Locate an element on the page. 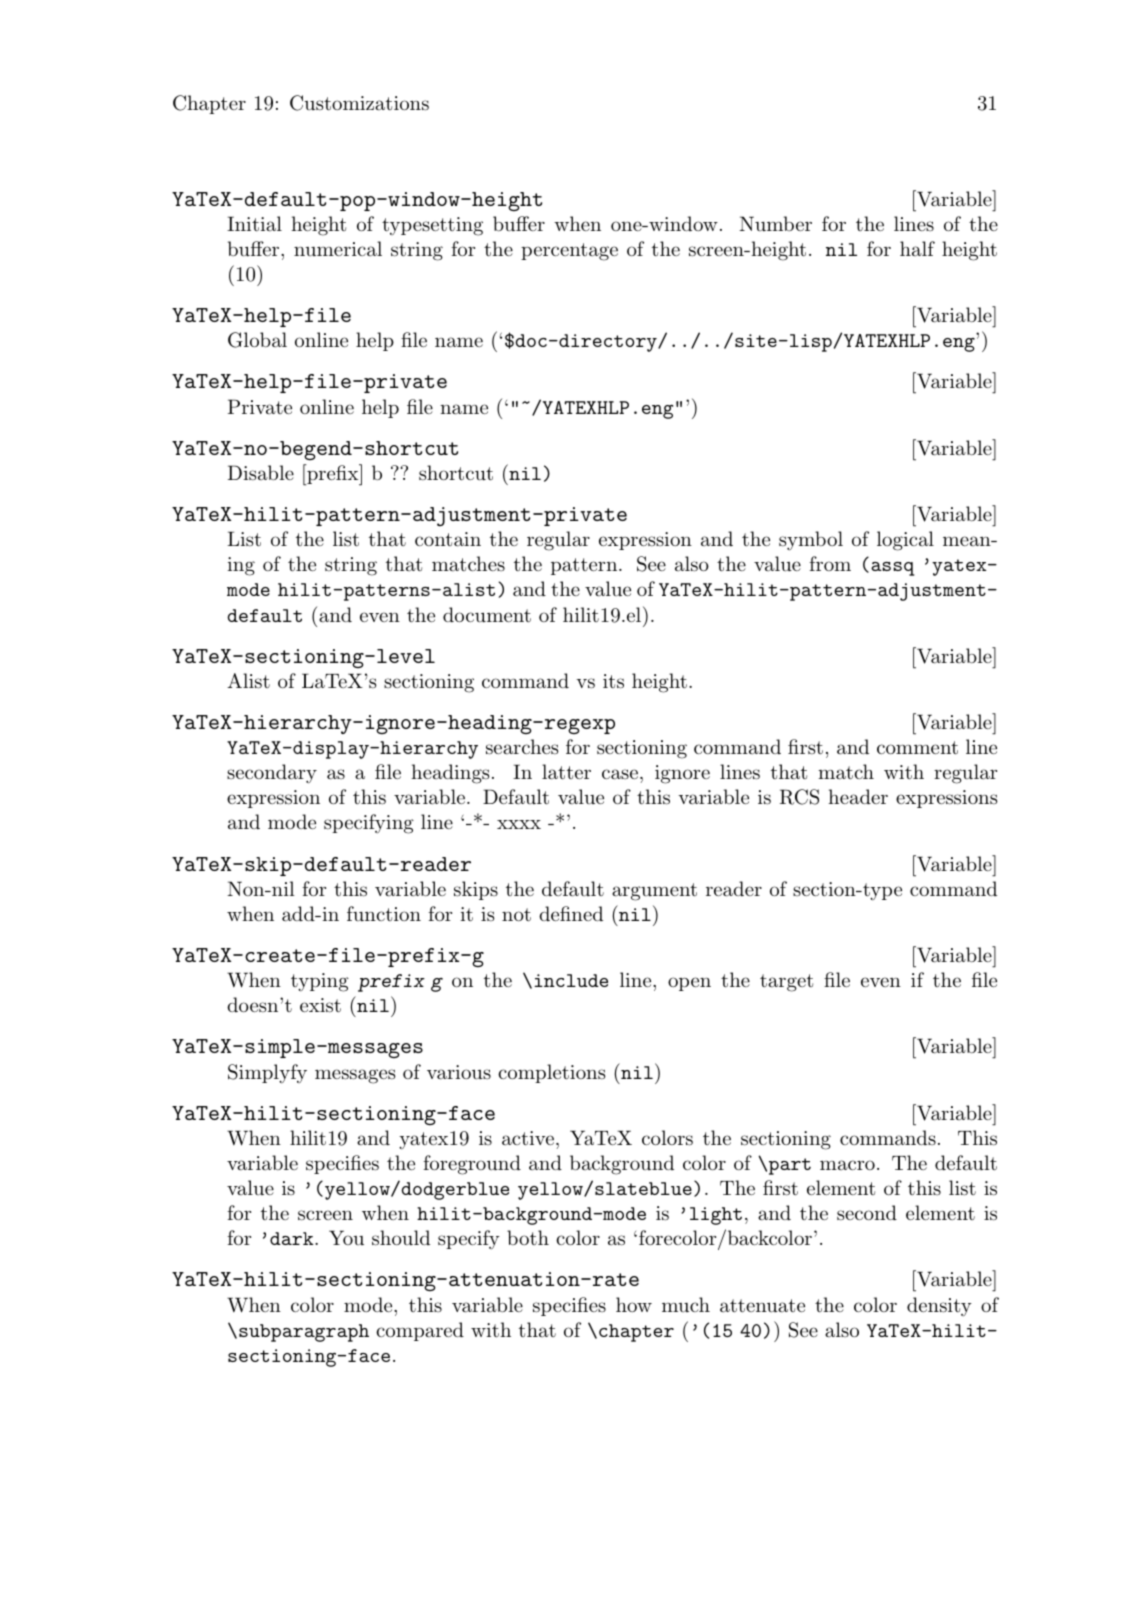 This page has height=1609, width=1138. document is located at coordinates (487, 615).
